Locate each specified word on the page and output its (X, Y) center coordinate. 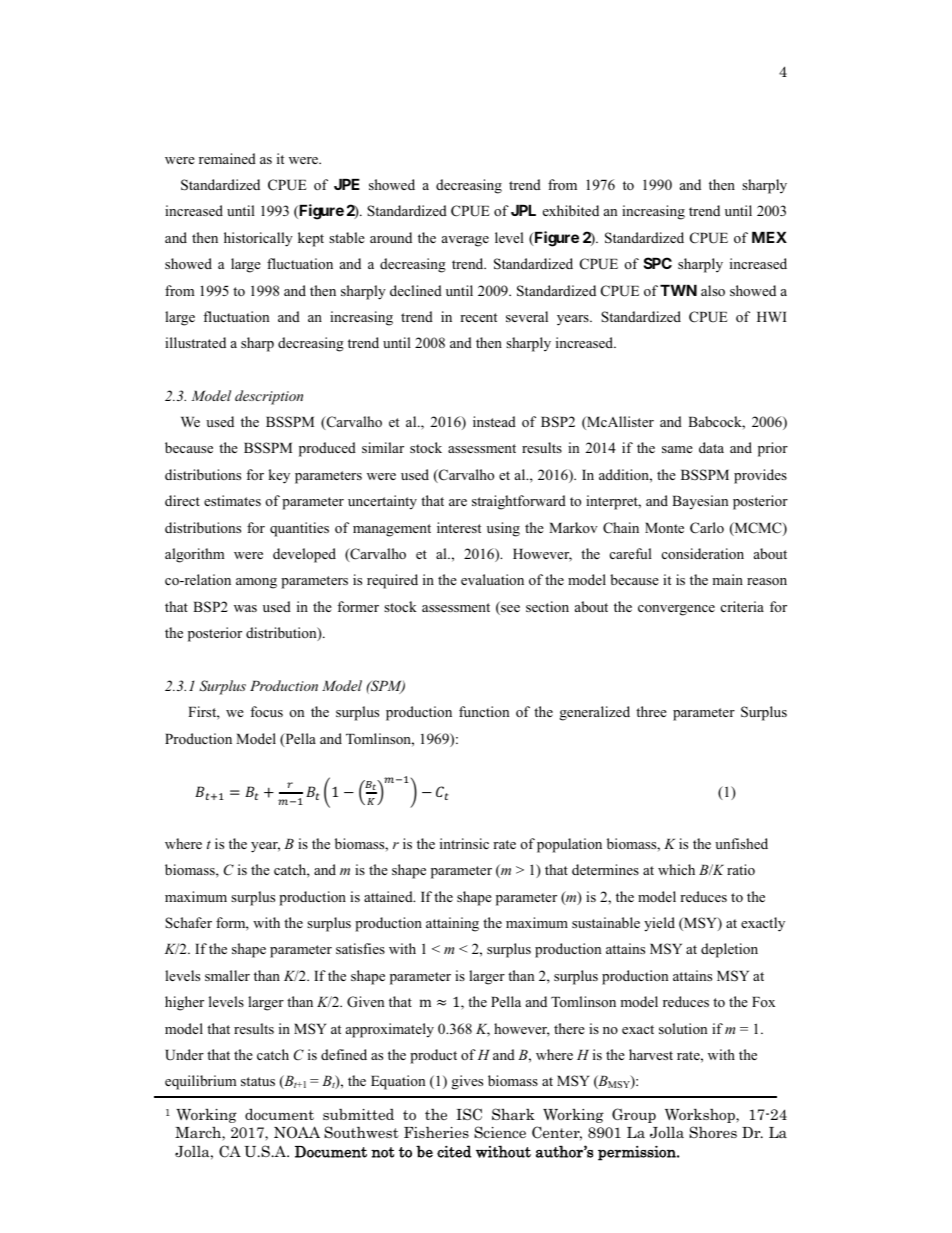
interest (459, 527)
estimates (232, 500)
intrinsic (464, 843)
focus (266, 711)
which (676, 869)
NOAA (297, 1132)
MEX (769, 237)
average (465, 241)
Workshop (701, 1115)
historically (258, 239)
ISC (469, 1114)
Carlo (707, 528)
